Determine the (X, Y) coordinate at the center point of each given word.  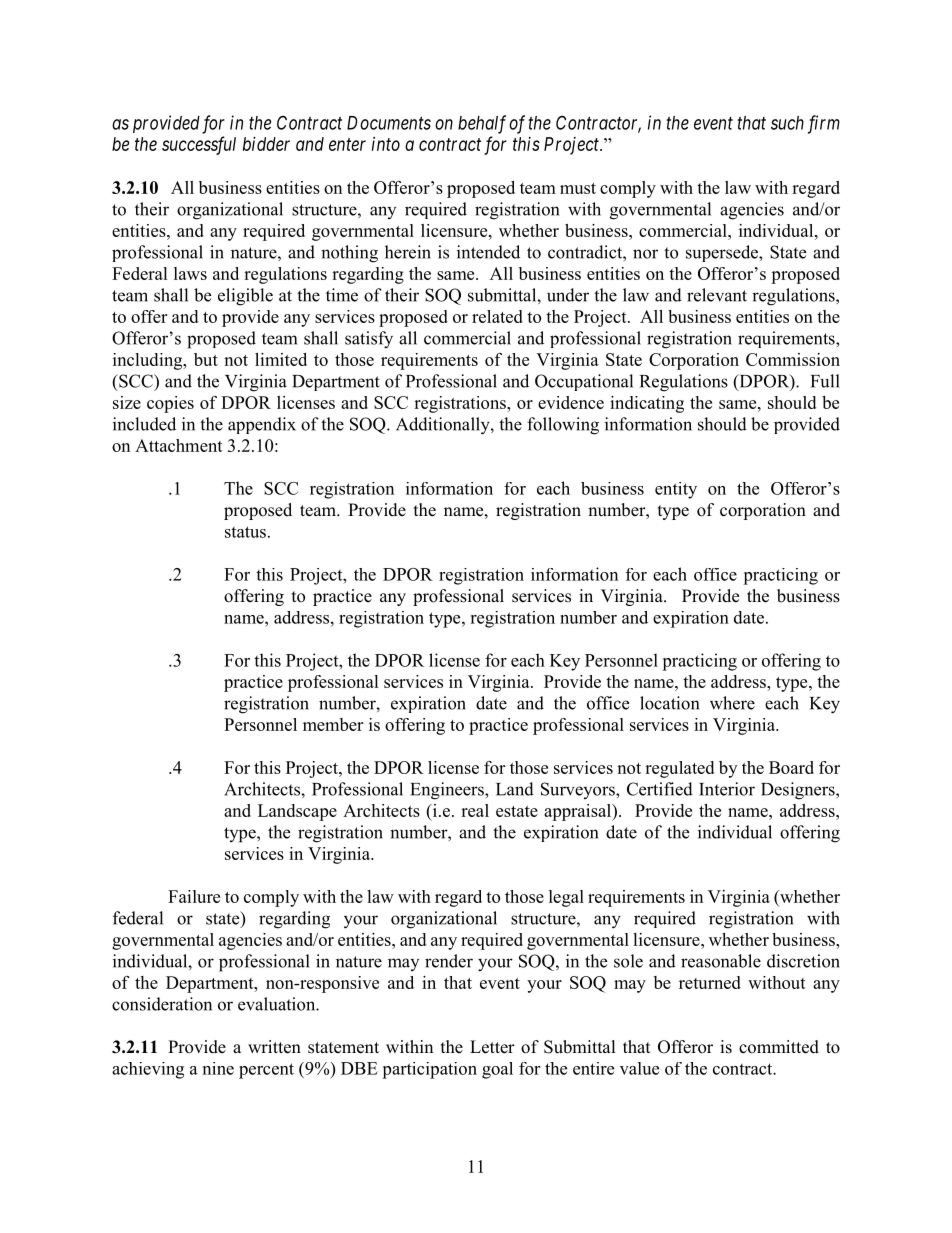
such (787, 123)
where (732, 703)
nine (218, 1068)
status (245, 532)
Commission (793, 359)
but (206, 359)
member (333, 724)
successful (199, 145)
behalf (482, 124)
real (475, 810)
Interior (727, 789)
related (497, 316)
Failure (194, 896)
